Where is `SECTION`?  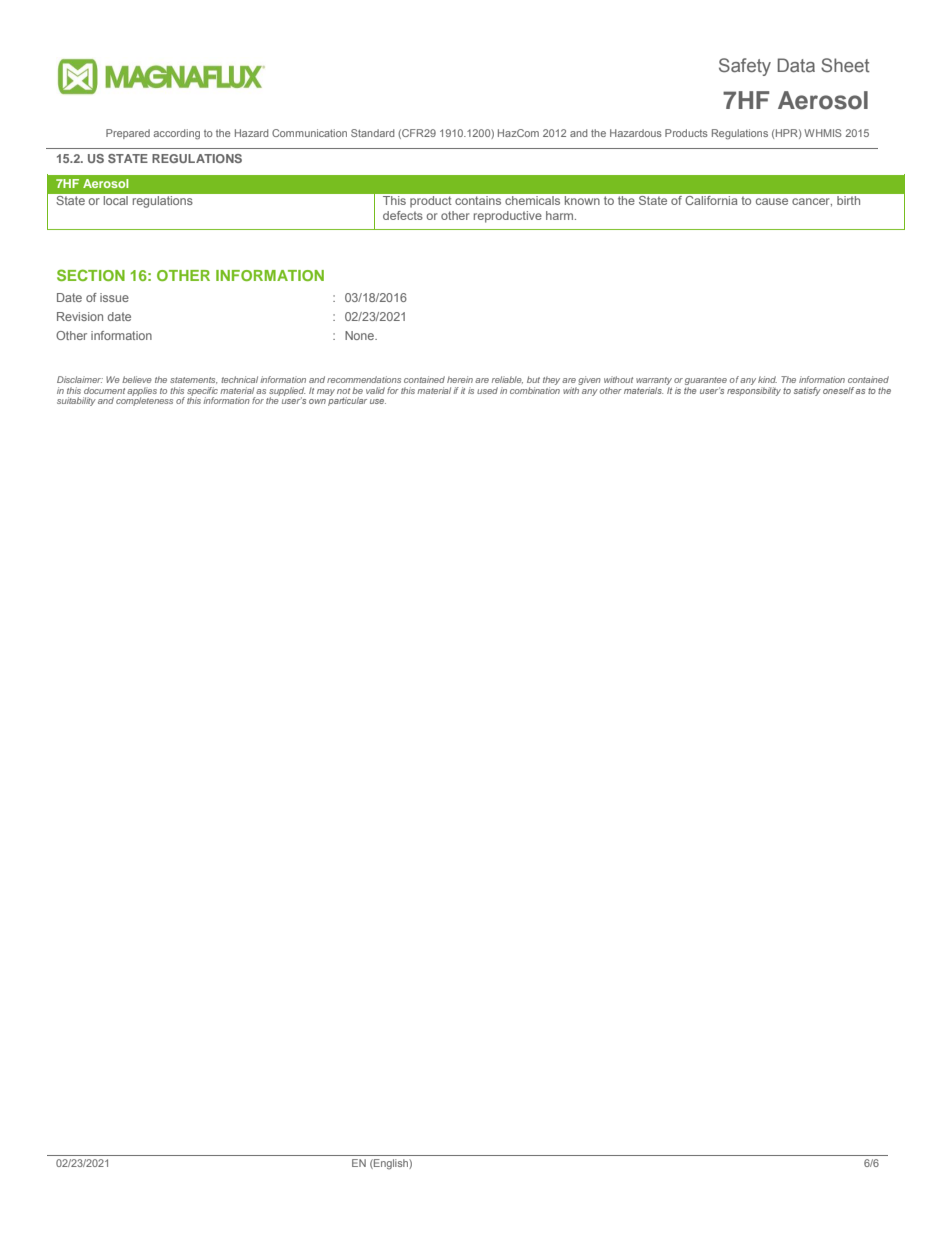
SECTION is located at coordinates (91, 275).
